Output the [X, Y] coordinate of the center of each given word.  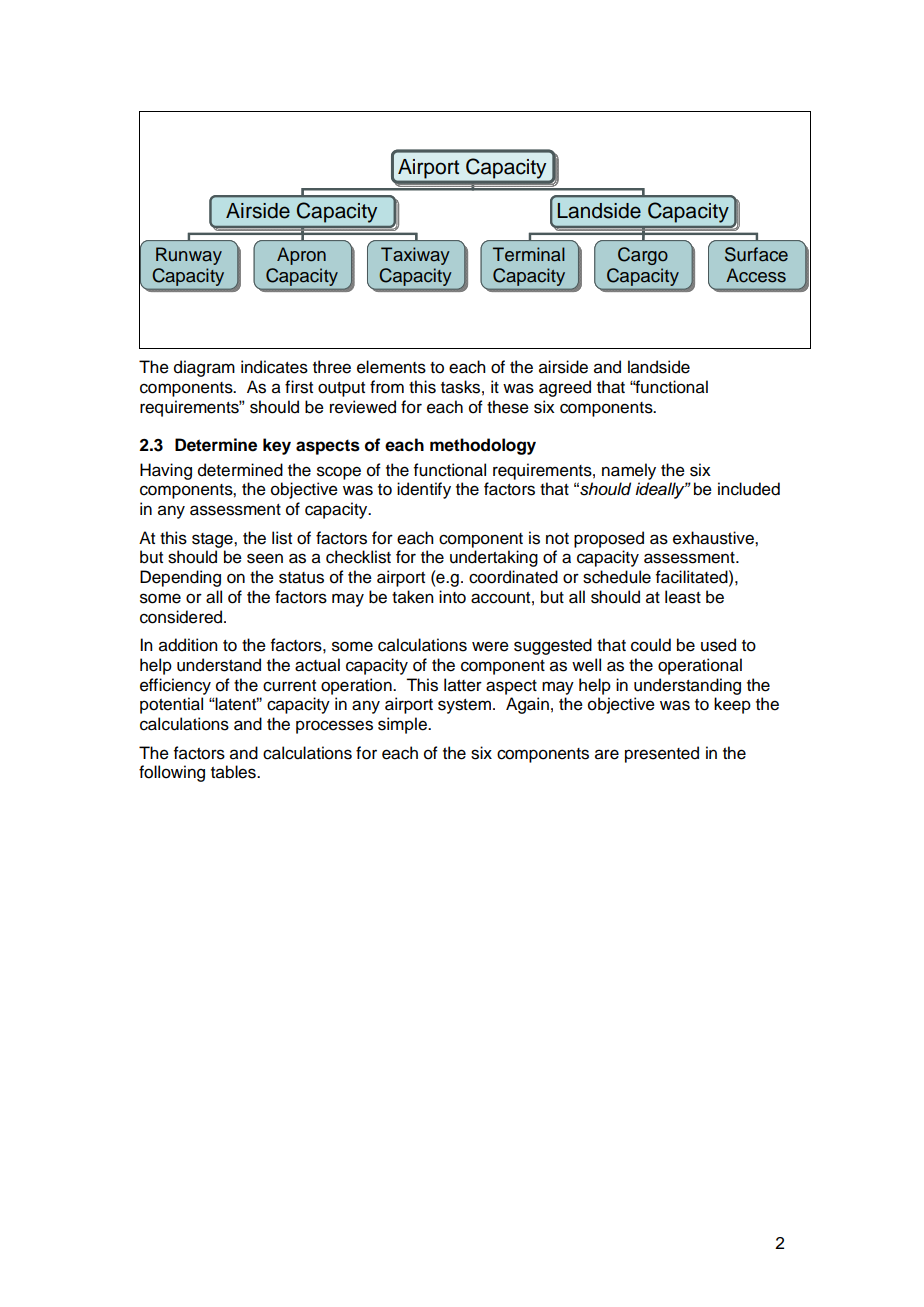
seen [265, 558]
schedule [617, 577]
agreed [565, 388]
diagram [204, 368]
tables [234, 772]
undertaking [494, 558]
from [387, 387]
